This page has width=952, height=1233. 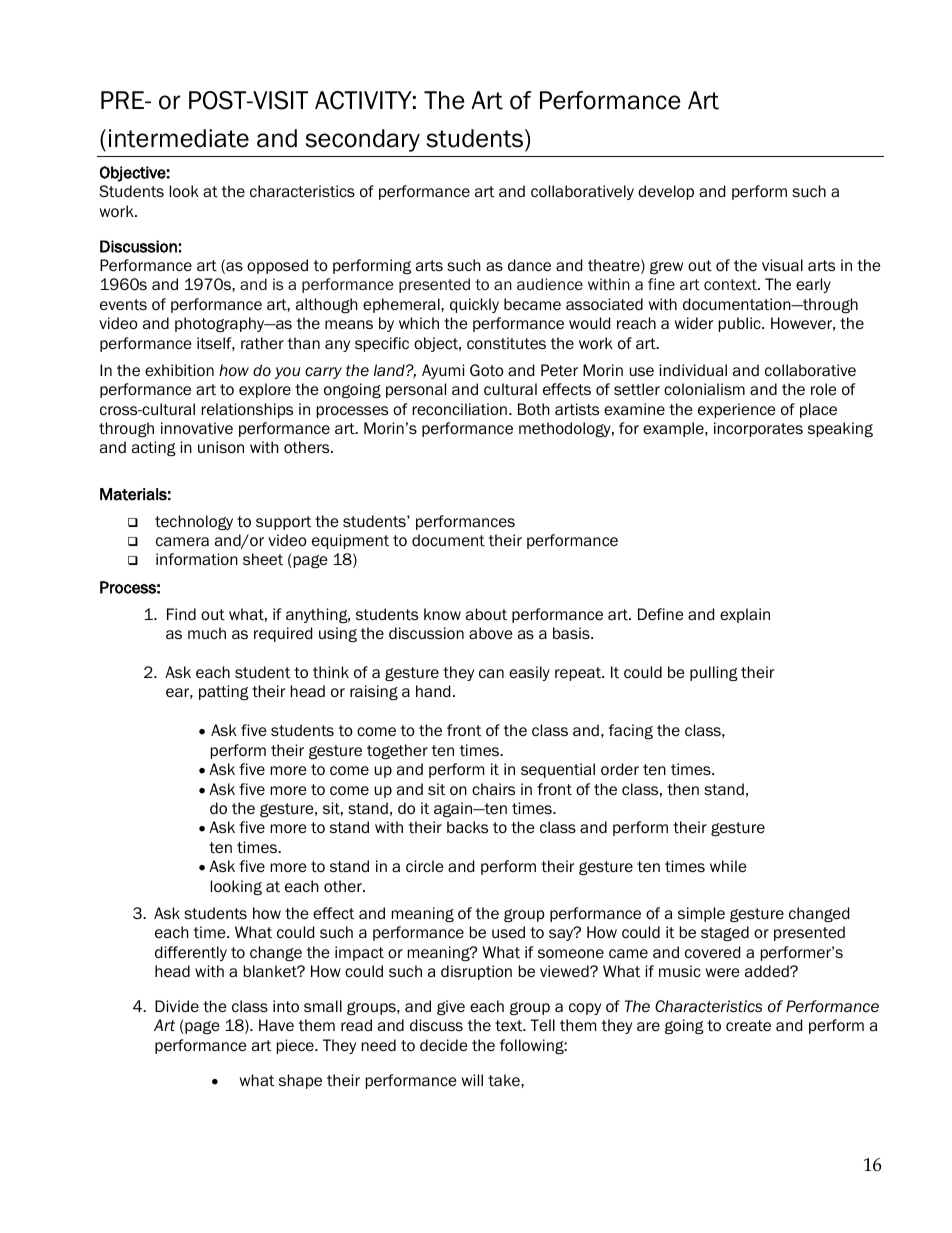 I want to click on develop, so click(x=666, y=192).
